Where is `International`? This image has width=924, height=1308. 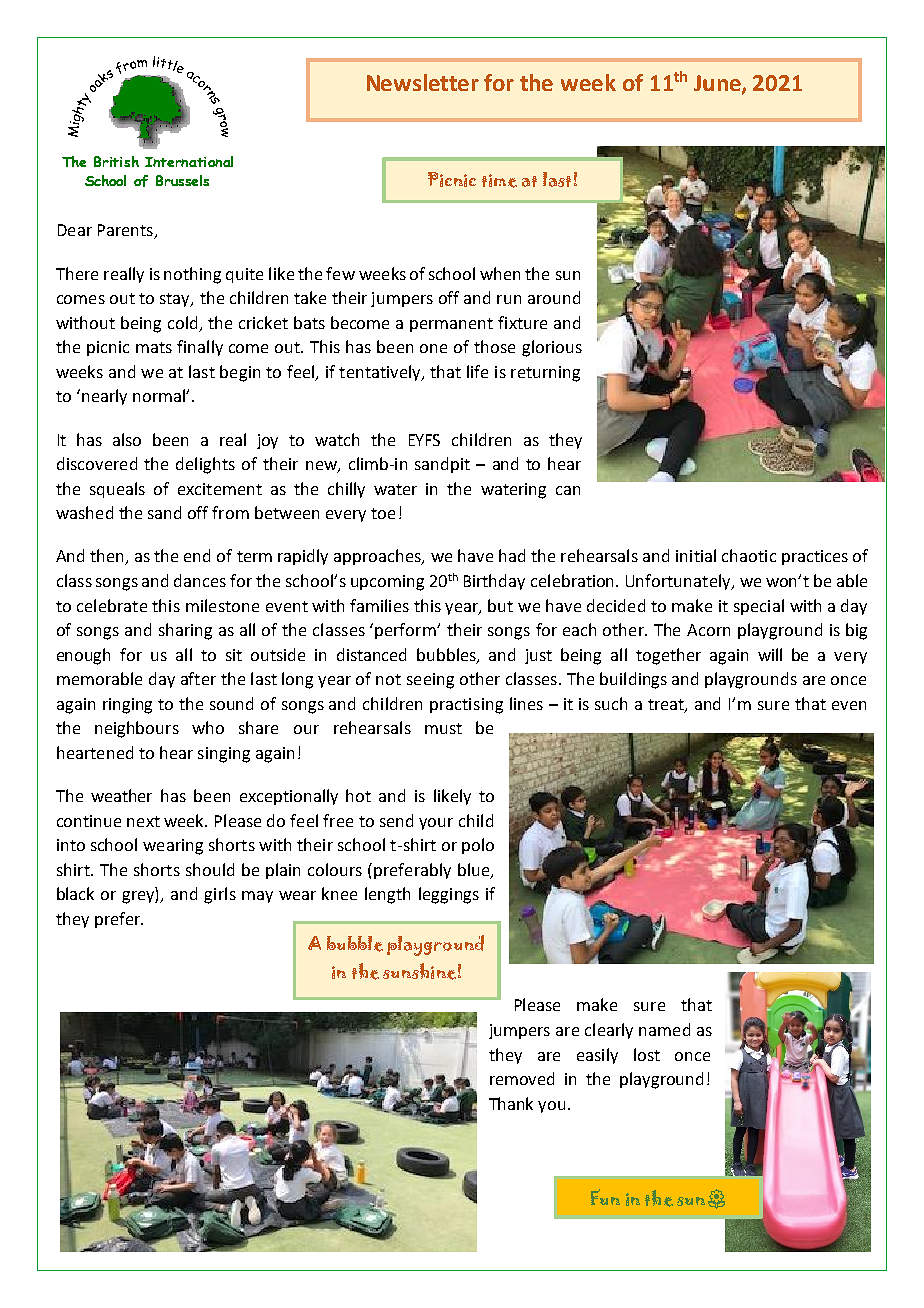 International is located at coordinates (189, 161).
